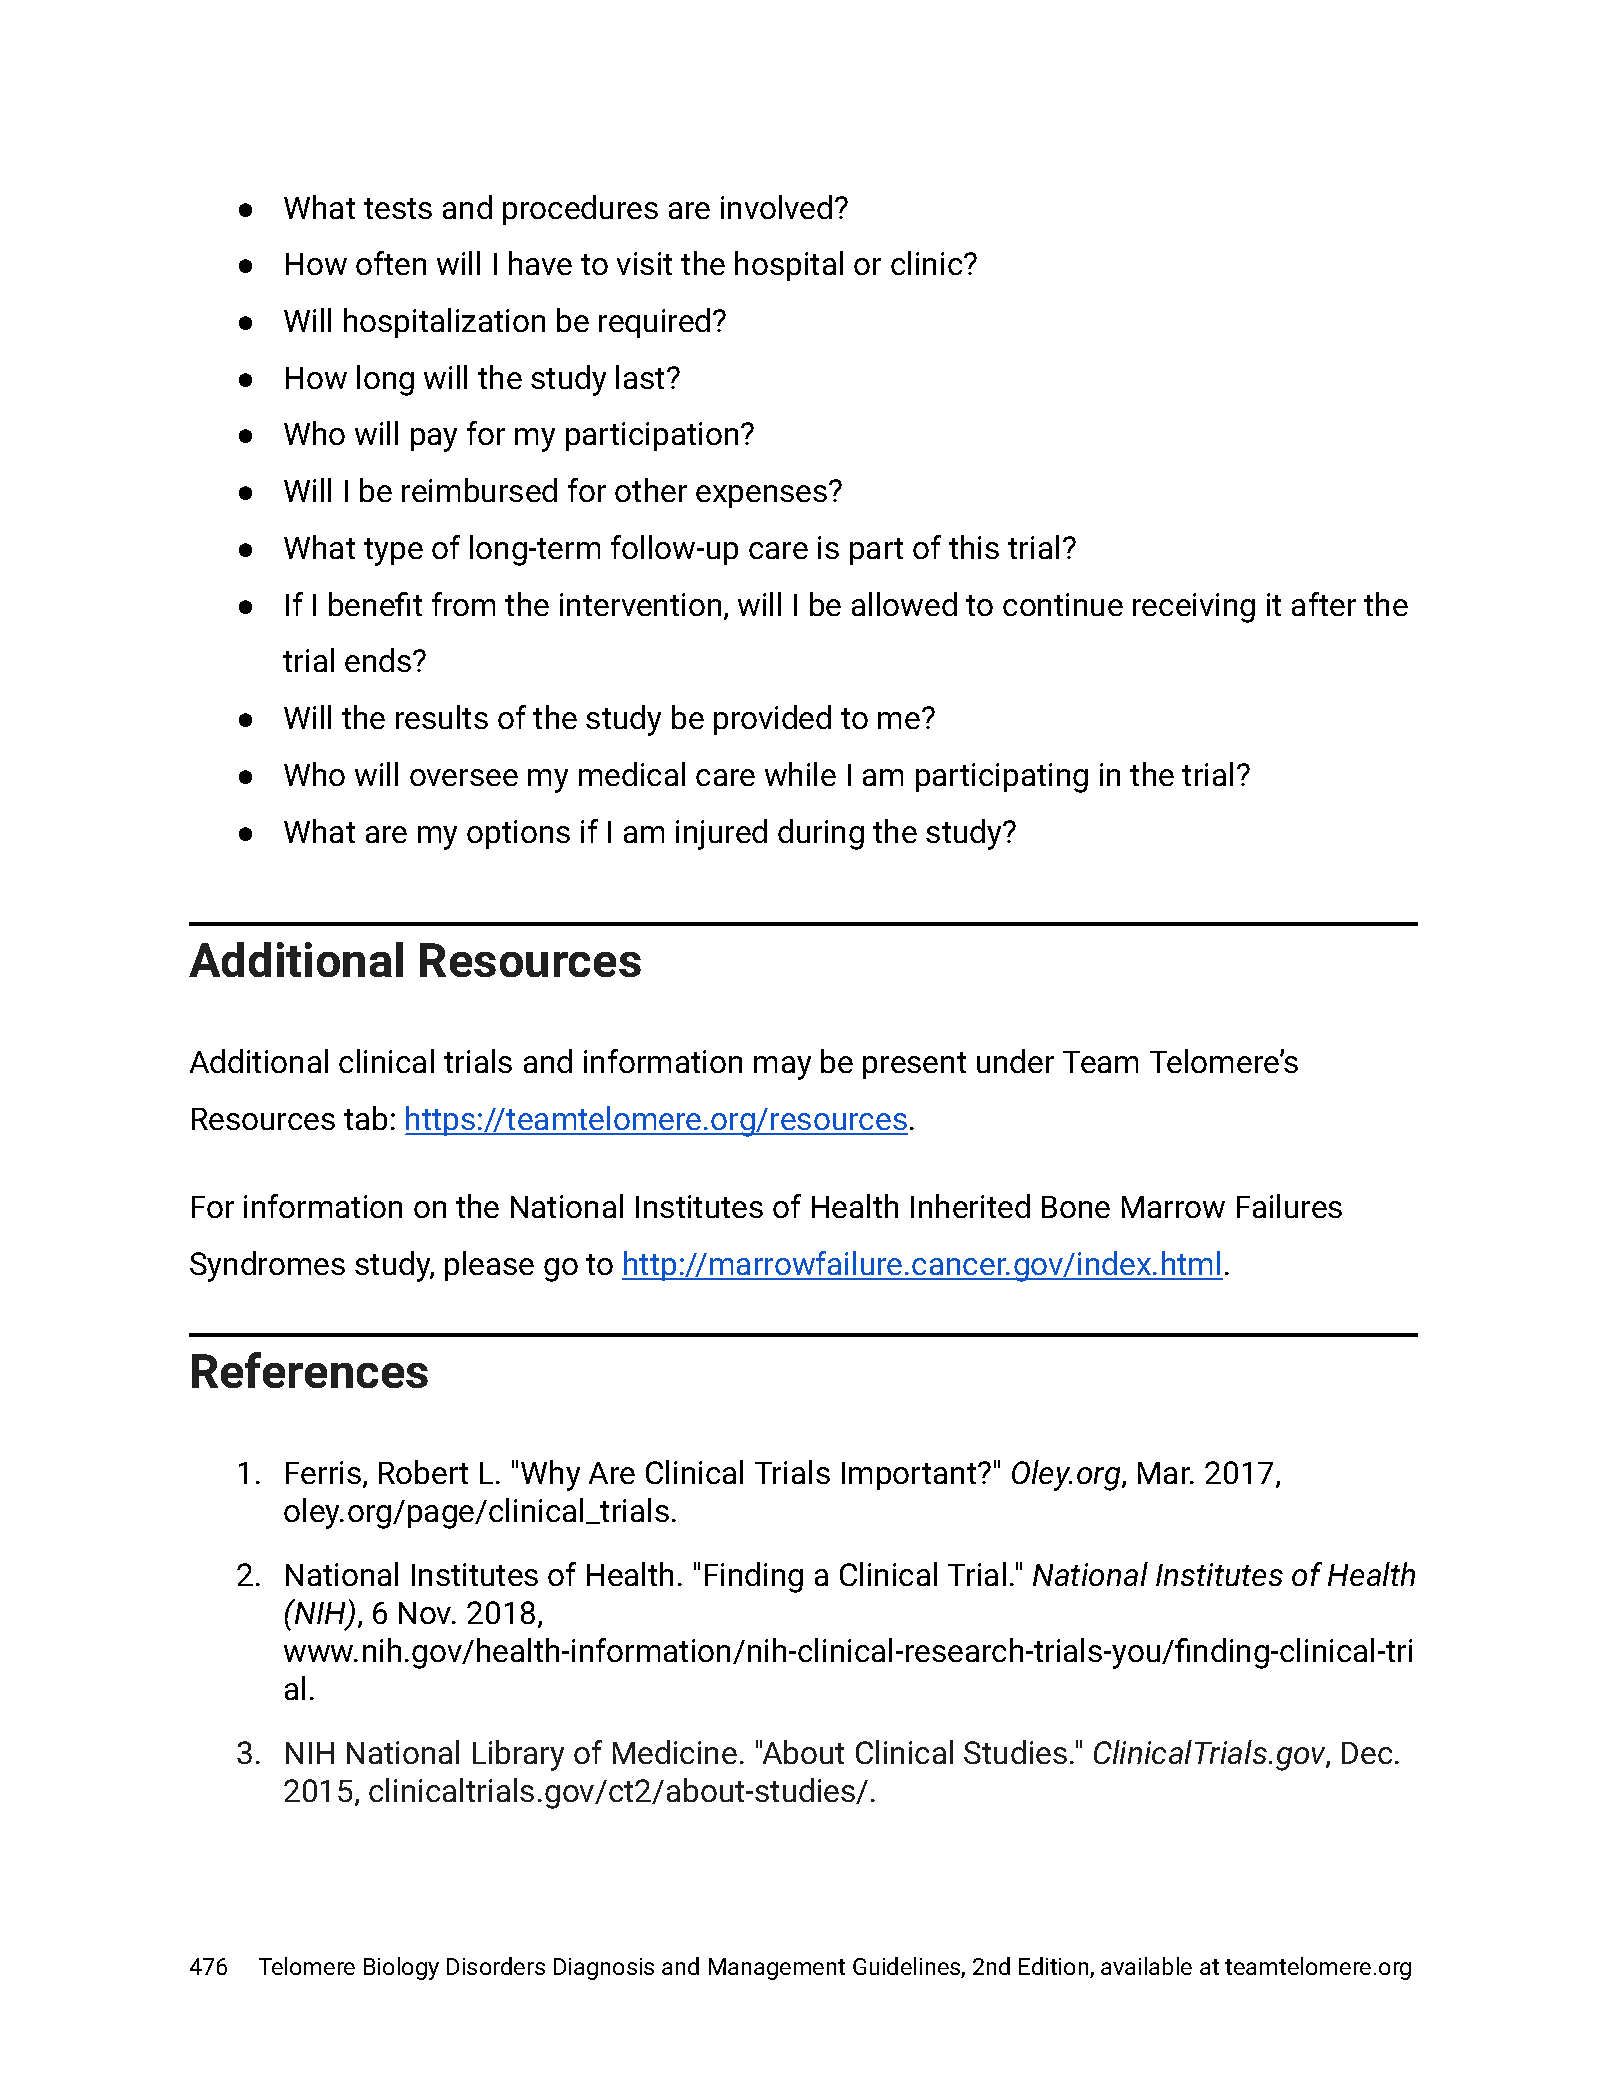 The width and height of the screenshot is (1607, 2080). What do you see at coordinates (1289, 1206) in the screenshot?
I see `Failures` at bounding box center [1289, 1206].
